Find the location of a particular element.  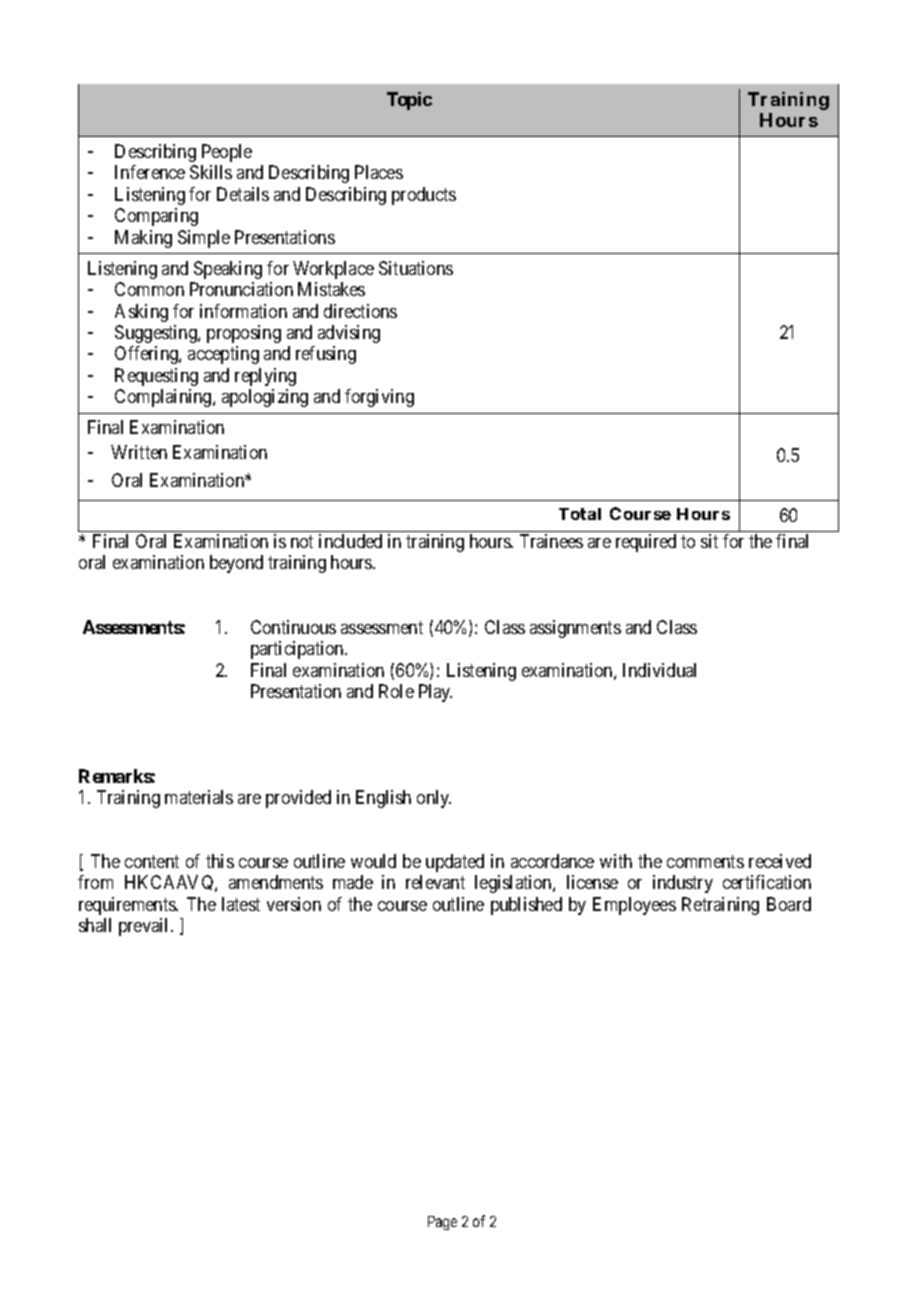

Individual is located at coordinates (659, 670).
